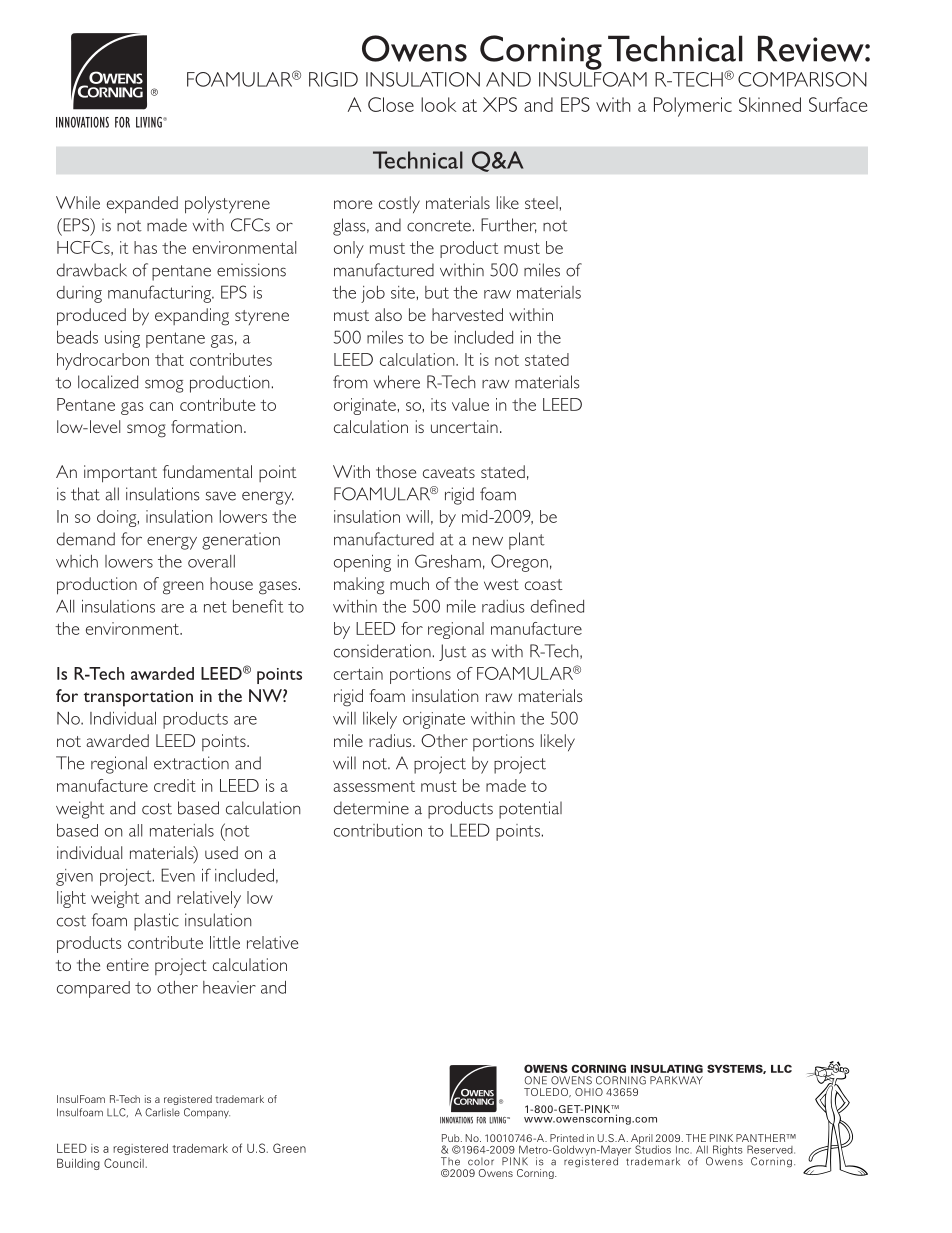 This screenshot has width=952, height=1233. I want to click on Skinned, so click(770, 104).
